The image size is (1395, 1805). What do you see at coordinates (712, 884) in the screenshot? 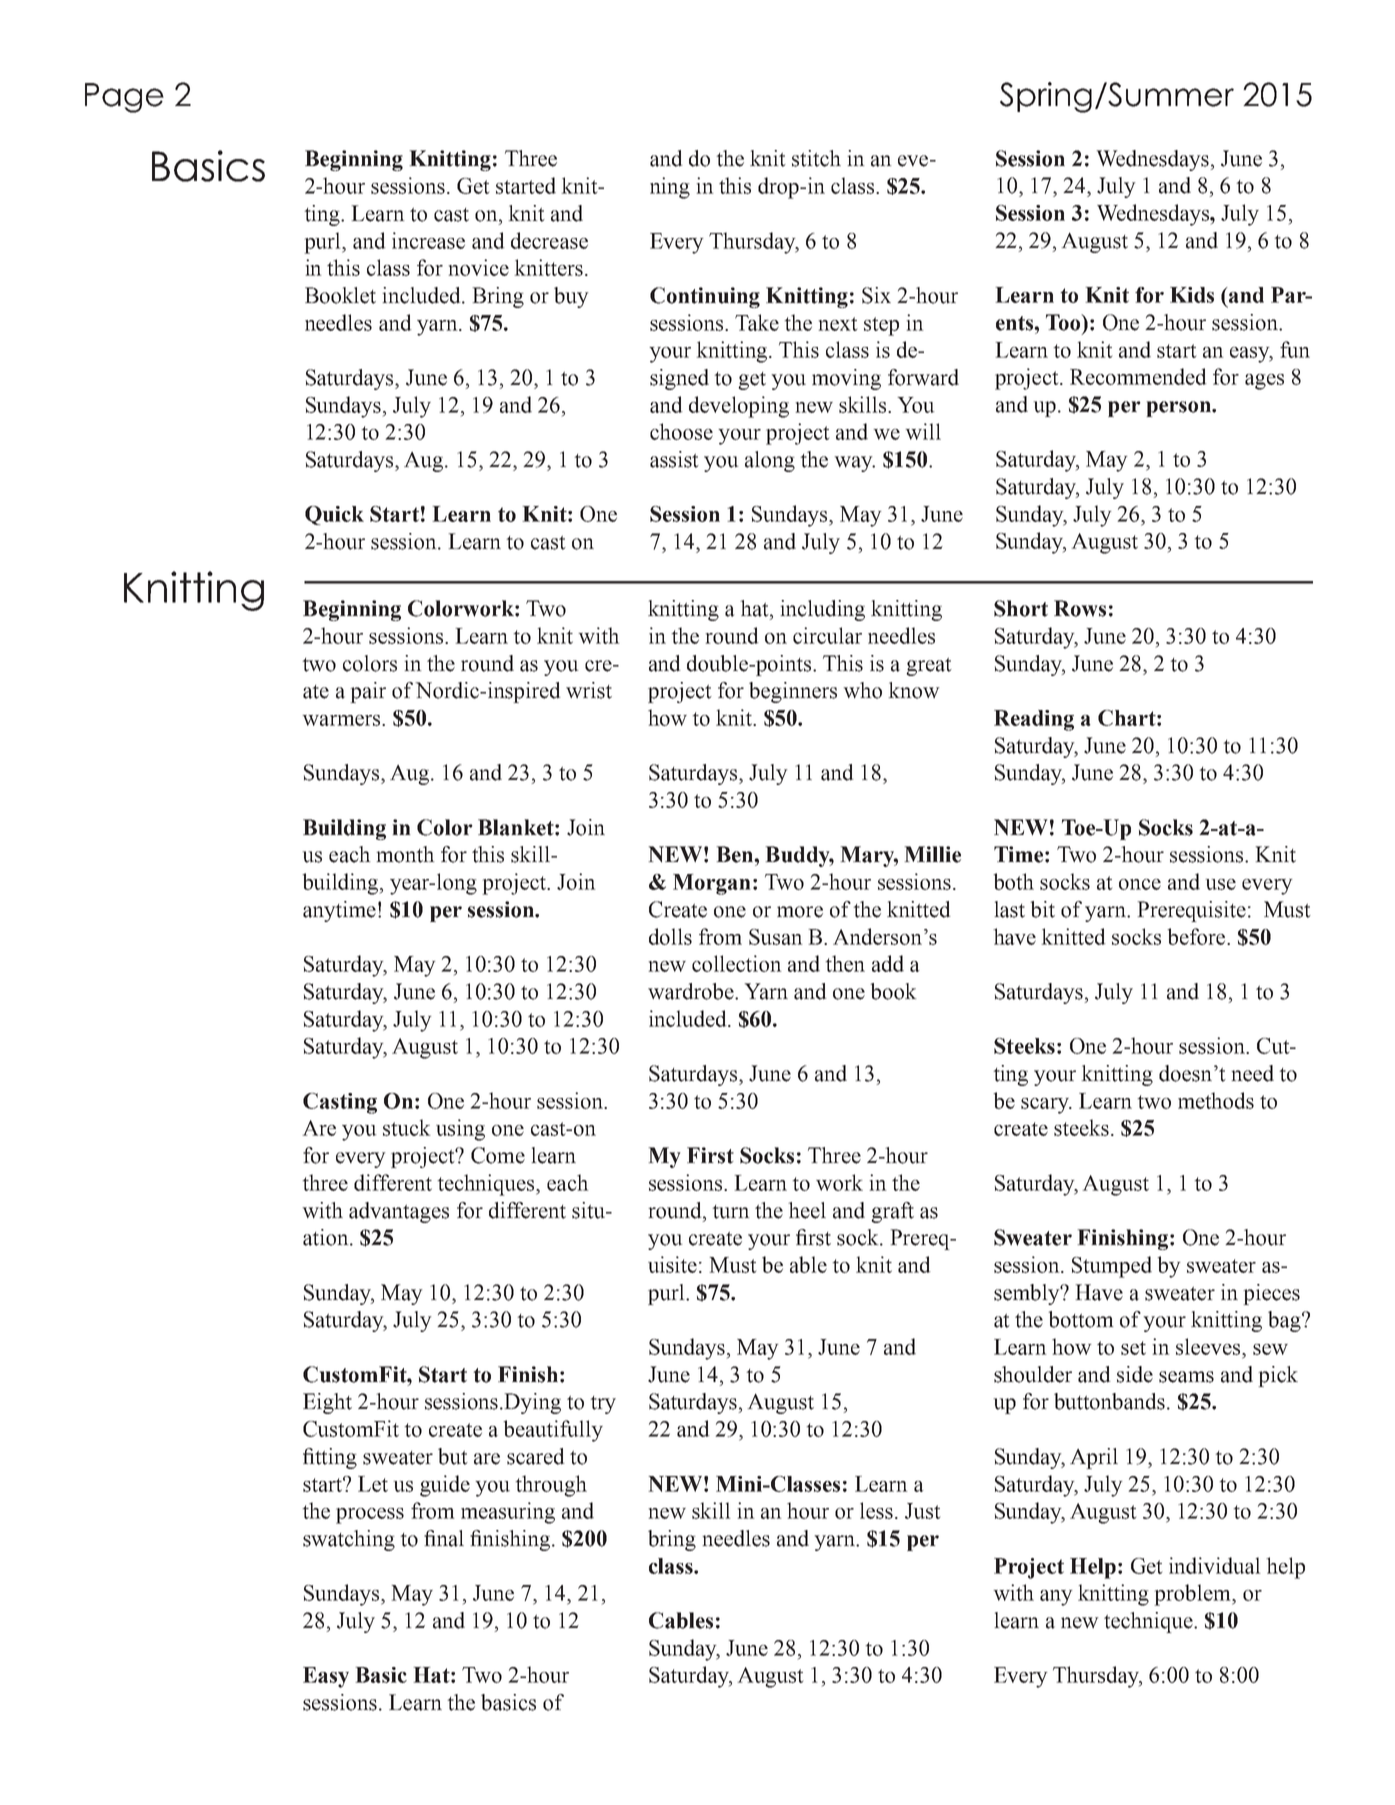
I see `Morgan` at bounding box center [712, 884].
